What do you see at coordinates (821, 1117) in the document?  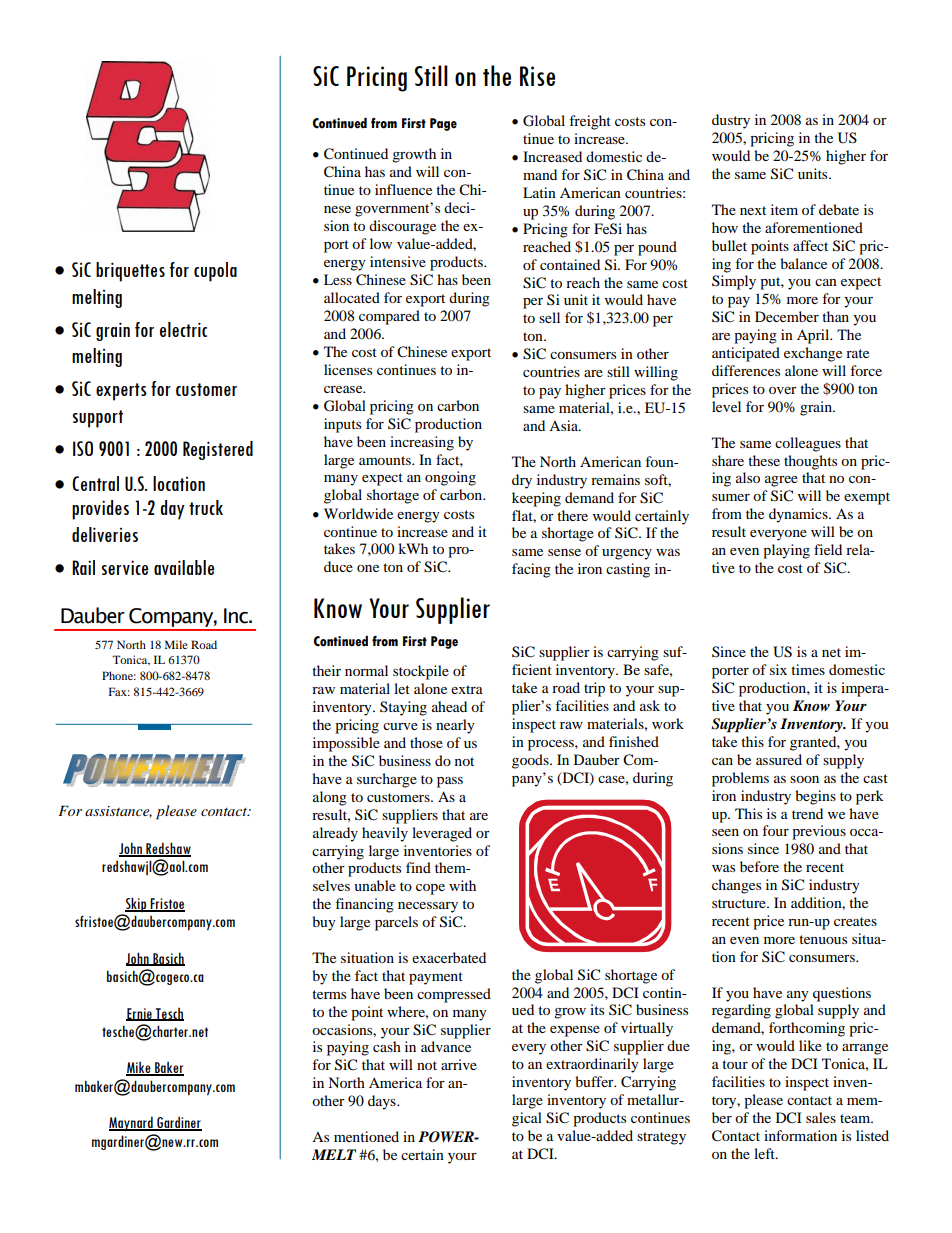 I see `sales` at bounding box center [821, 1117].
